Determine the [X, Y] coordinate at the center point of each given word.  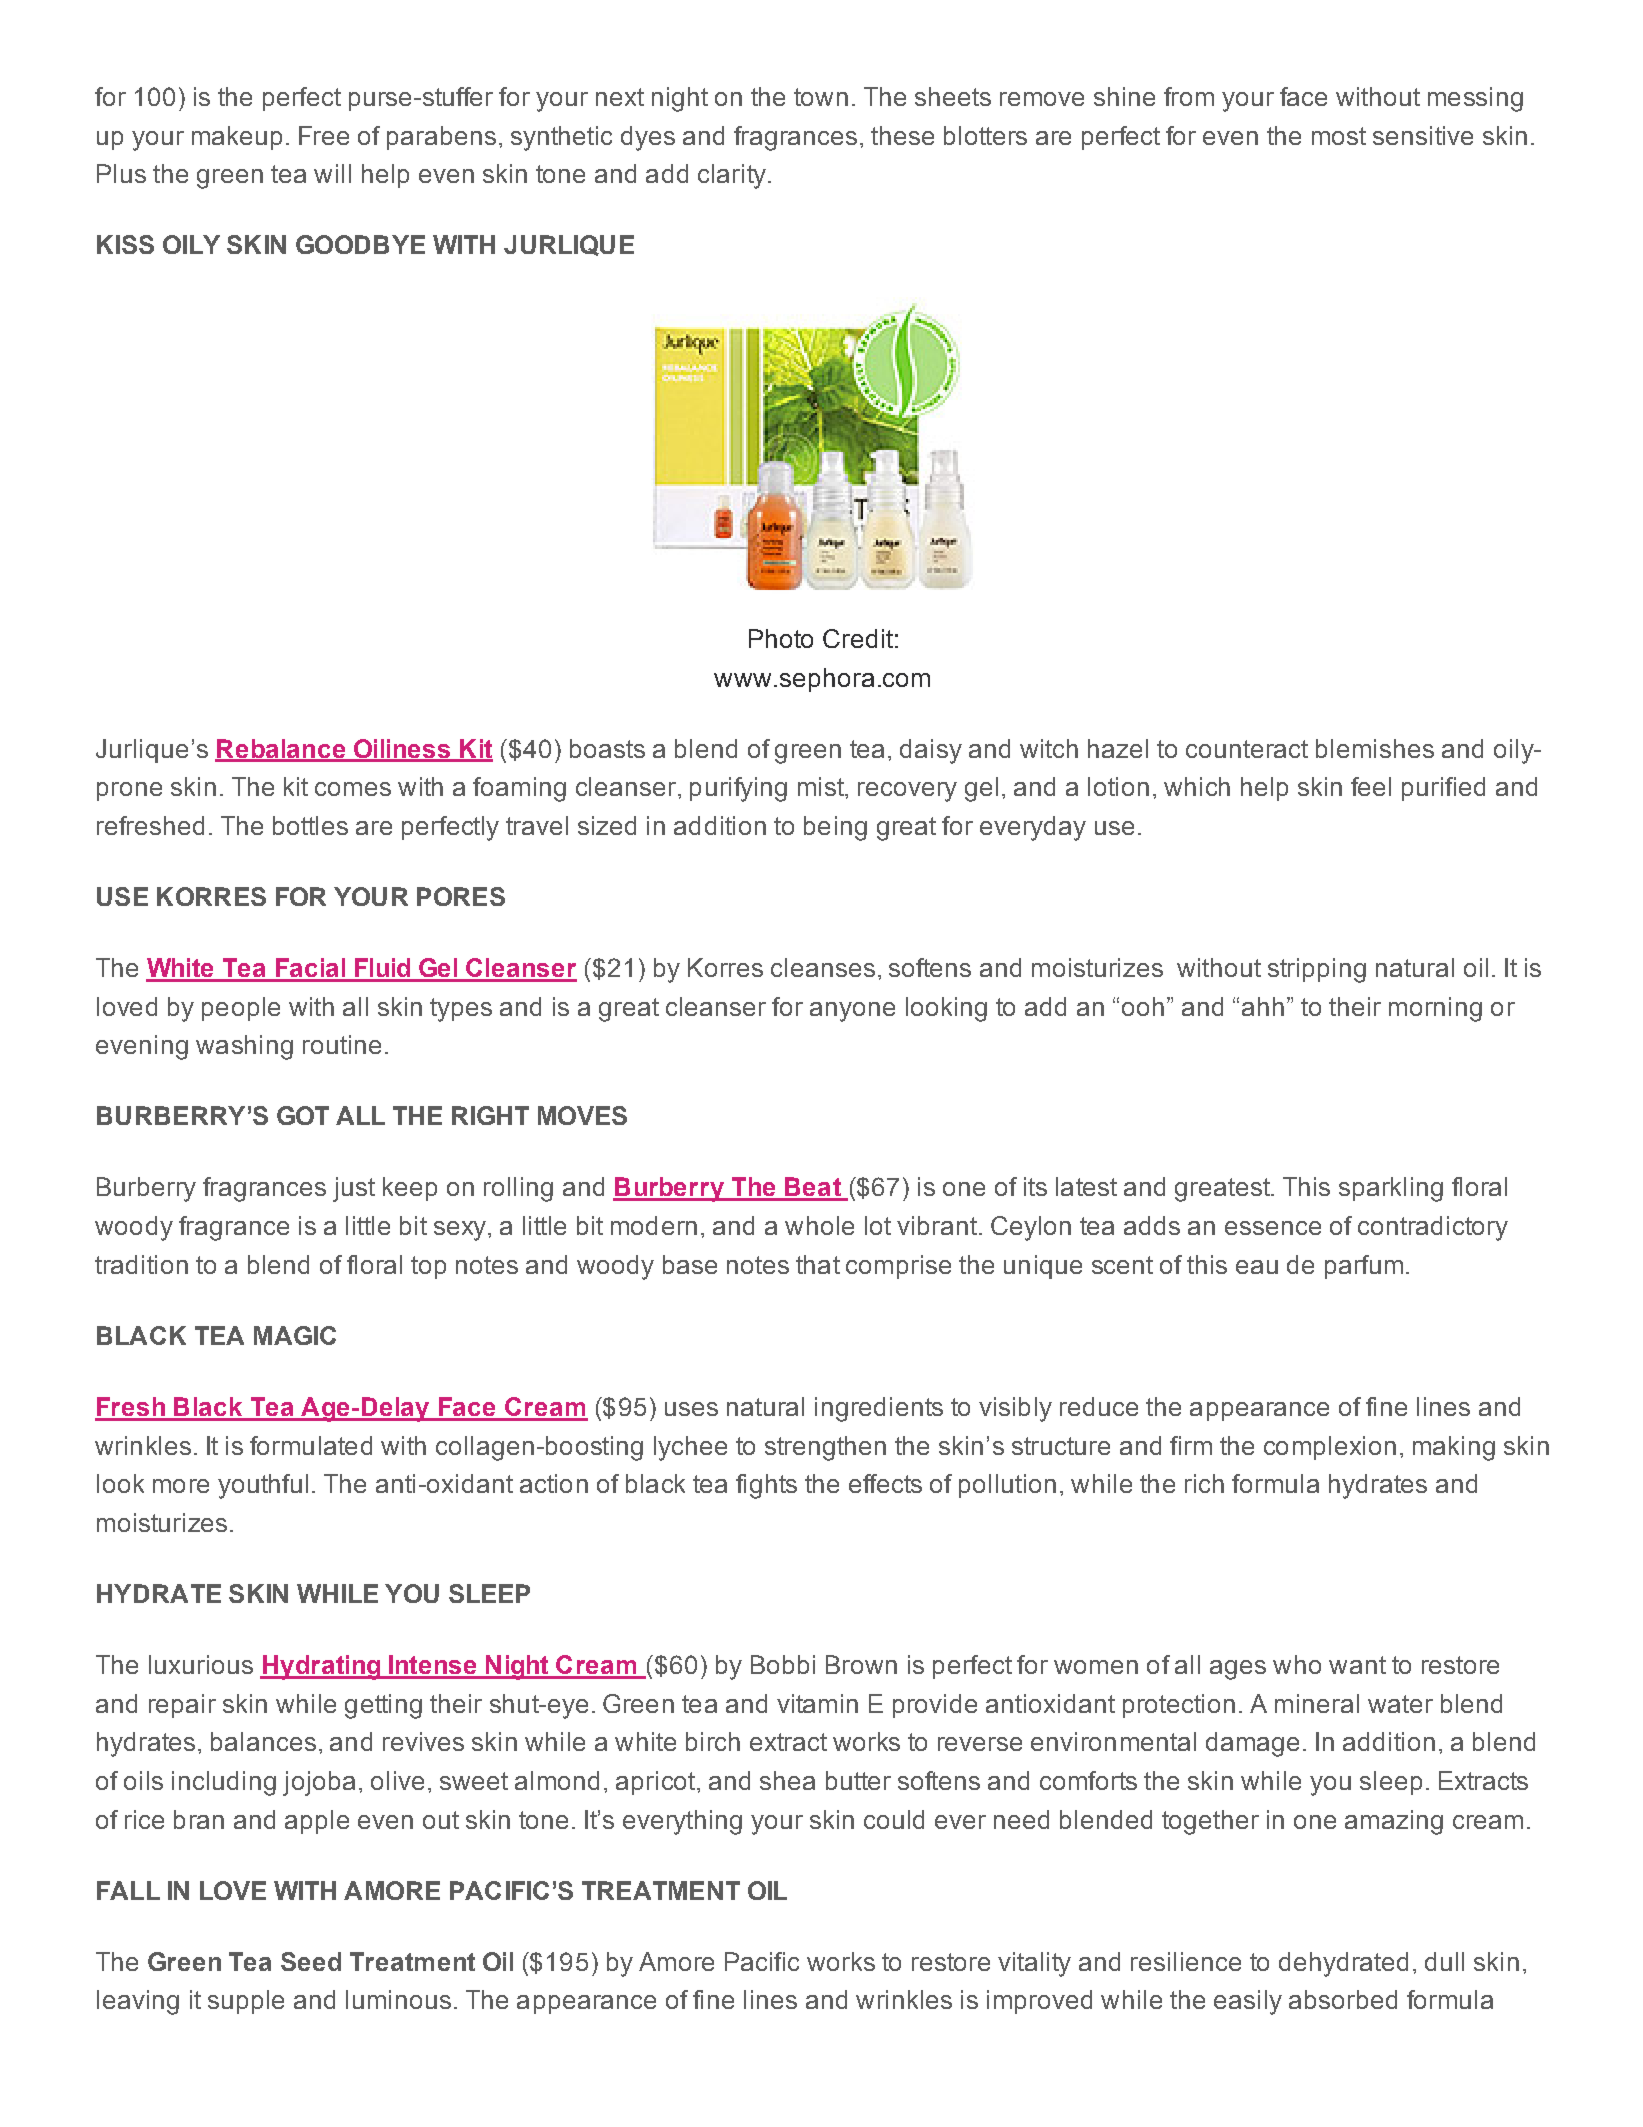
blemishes [1375, 748]
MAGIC [295, 1335]
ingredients [879, 1409]
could [894, 1819]
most [1339, 136]
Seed [311, 1961]
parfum [1364, 1267]
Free [324, 135]
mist [822, 786]
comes [353, 789]
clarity [732, 176]
